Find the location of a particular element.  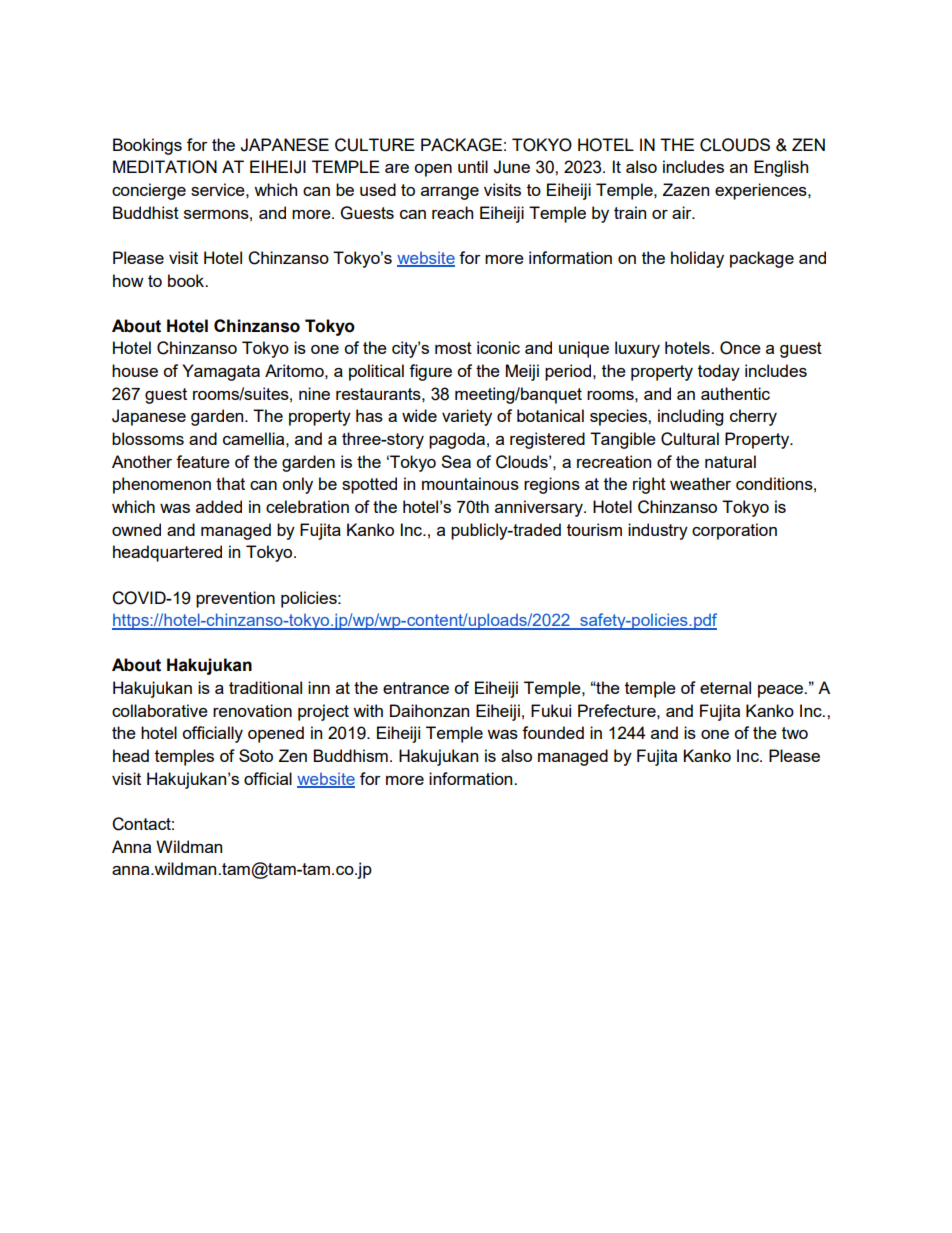

feature is located at coordinates (203, 461).
